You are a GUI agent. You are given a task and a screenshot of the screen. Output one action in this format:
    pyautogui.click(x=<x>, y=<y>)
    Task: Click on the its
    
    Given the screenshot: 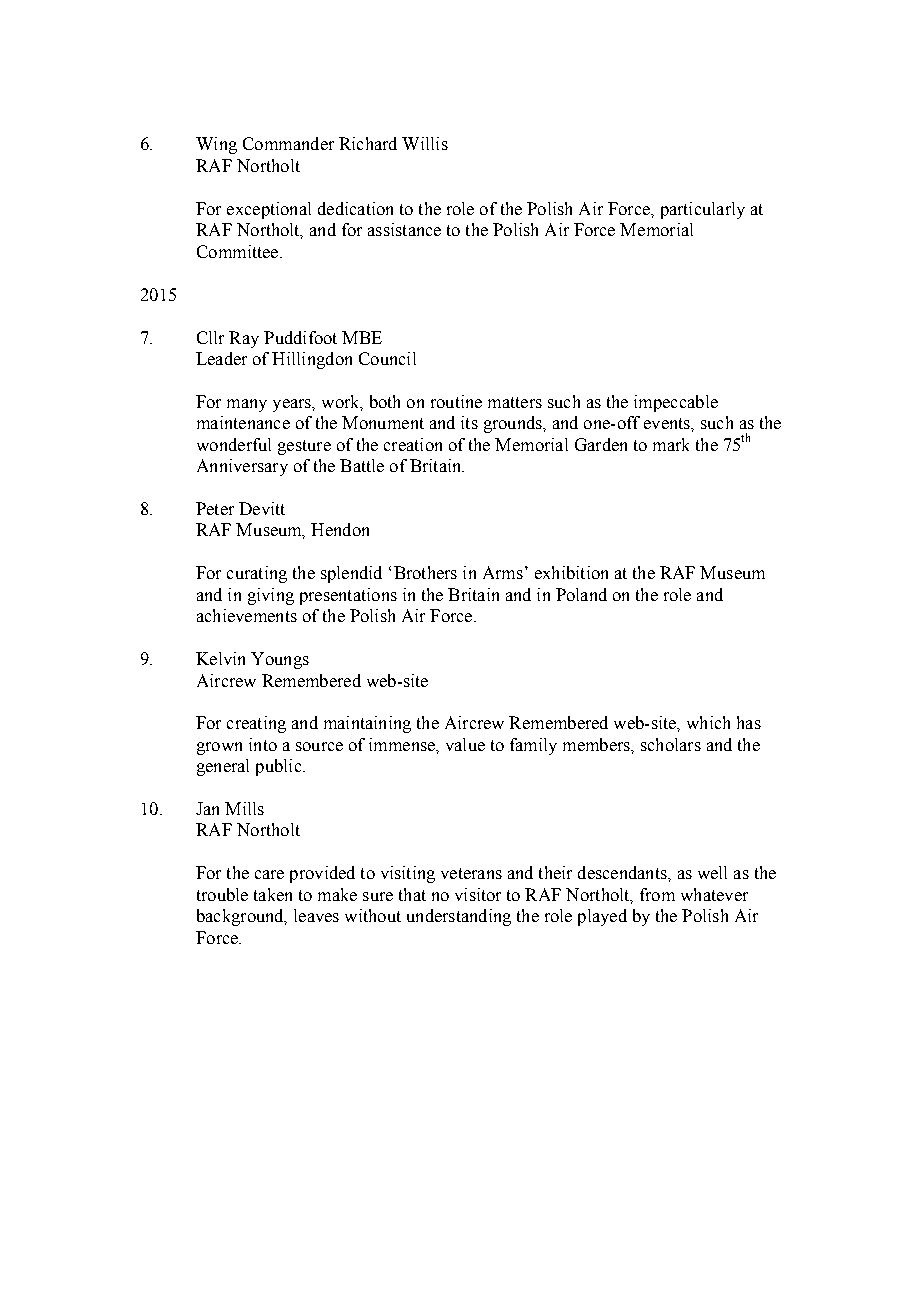 What is the action you would take?
    pyautogui.click(x=469, y=422)
